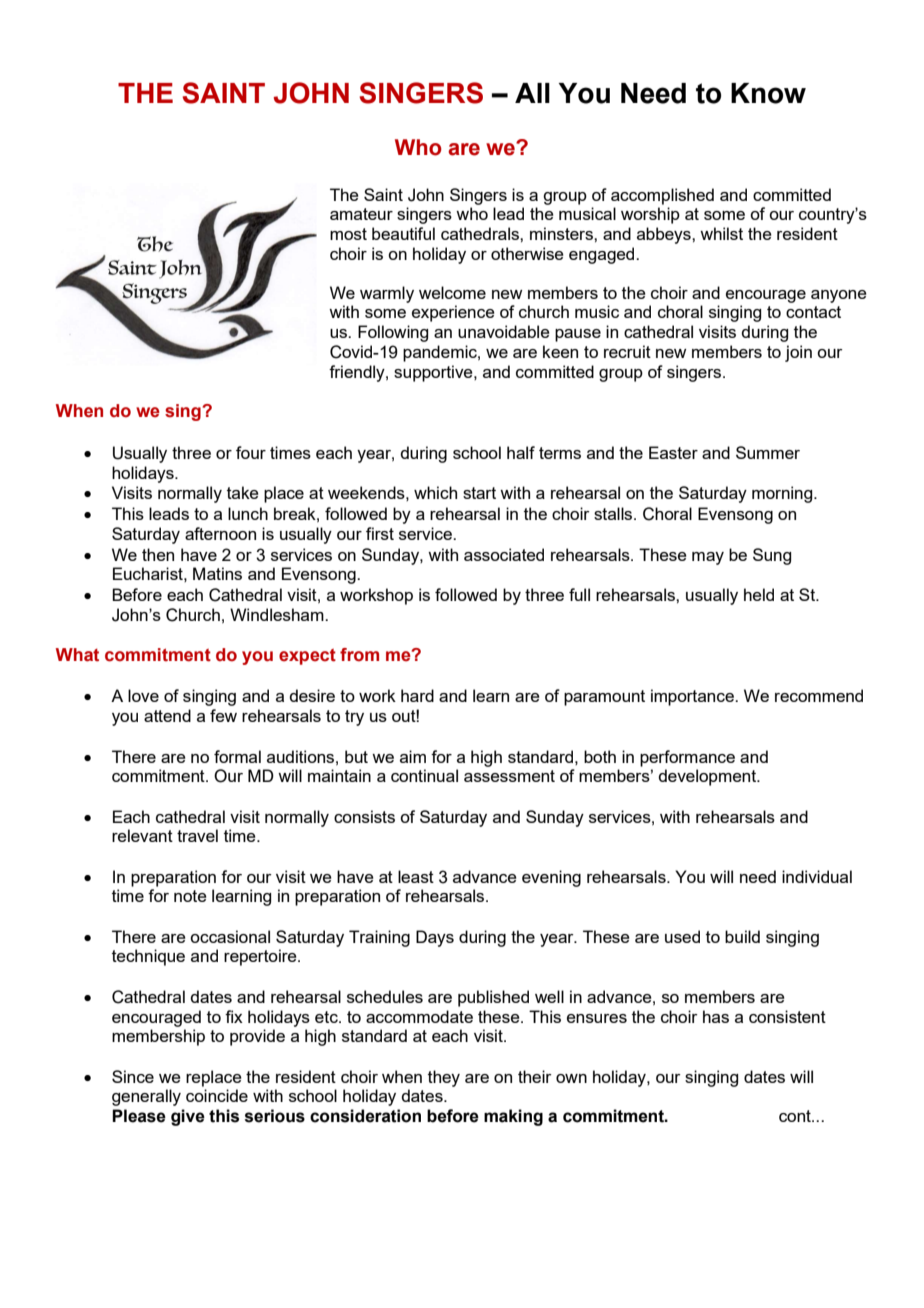 The image size is (924, 1308). What do you see at coordinates (146, 1097) in the screenshot?
I see `generally` at bounding box center [146, 1097].
